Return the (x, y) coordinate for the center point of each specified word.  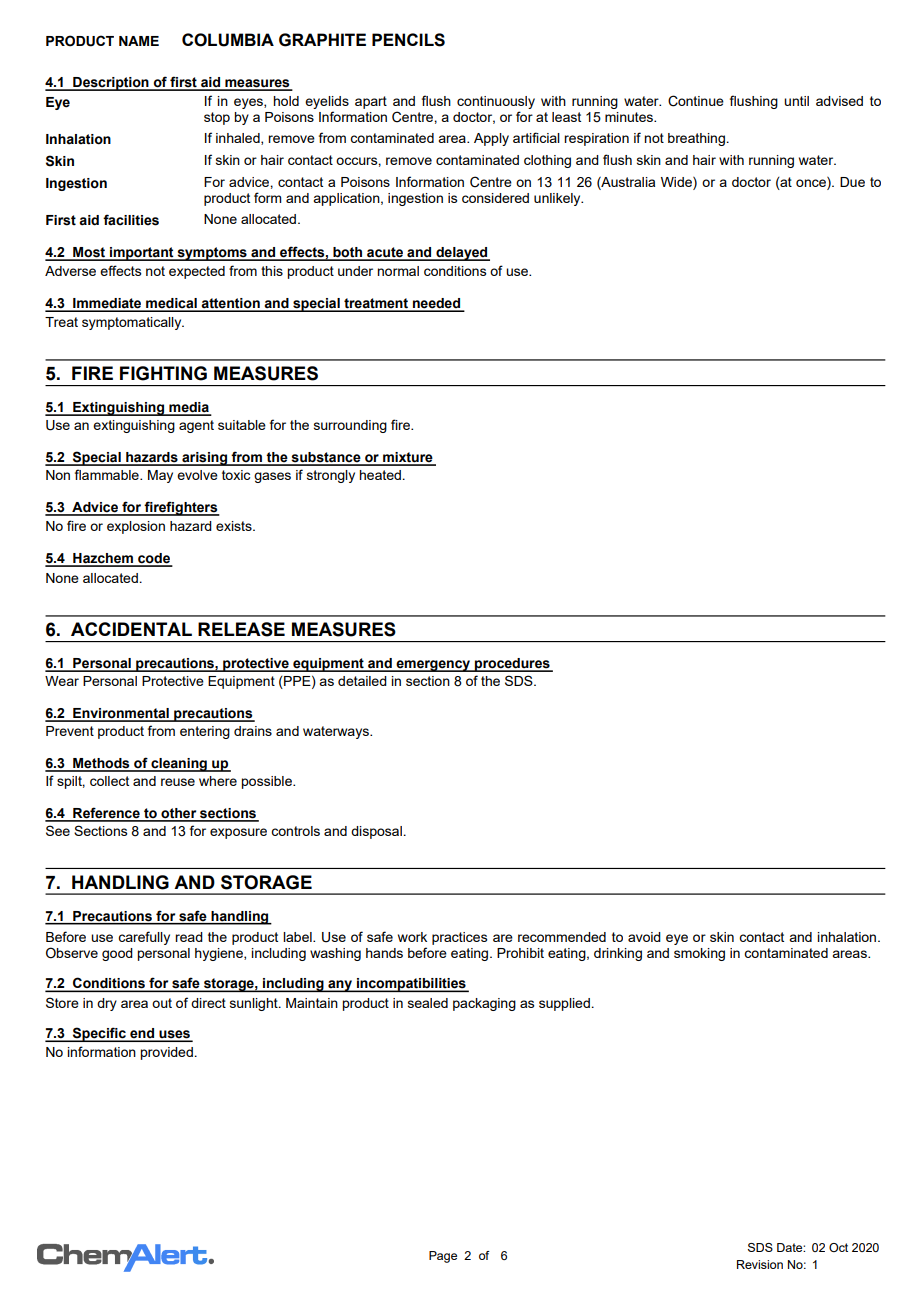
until (796, 101)
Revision (760, 1264)
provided (166, 1053)
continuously (496, 104)
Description (111, 84)
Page (443, 1257)
